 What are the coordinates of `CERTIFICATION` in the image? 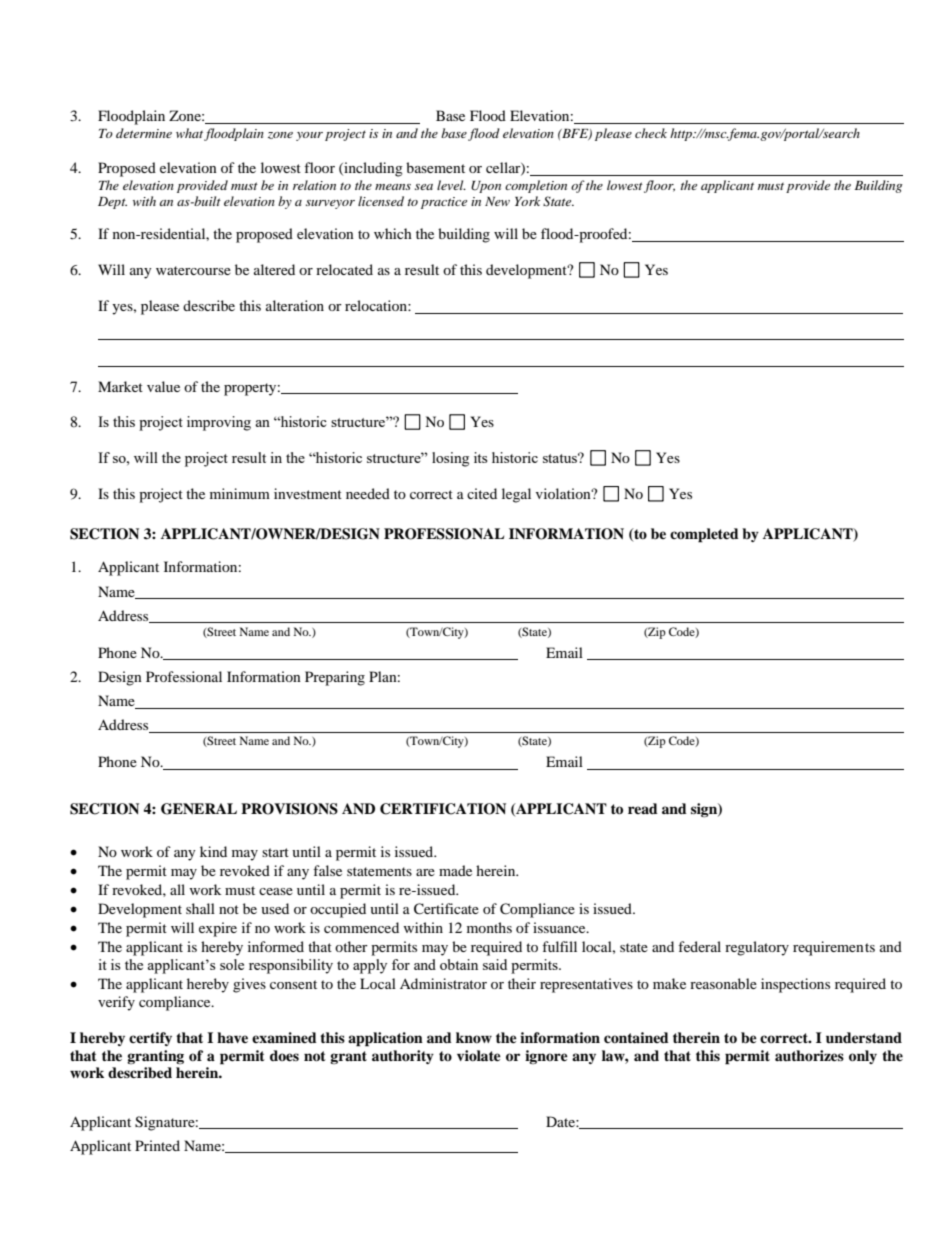 It's located at (443, 809).
